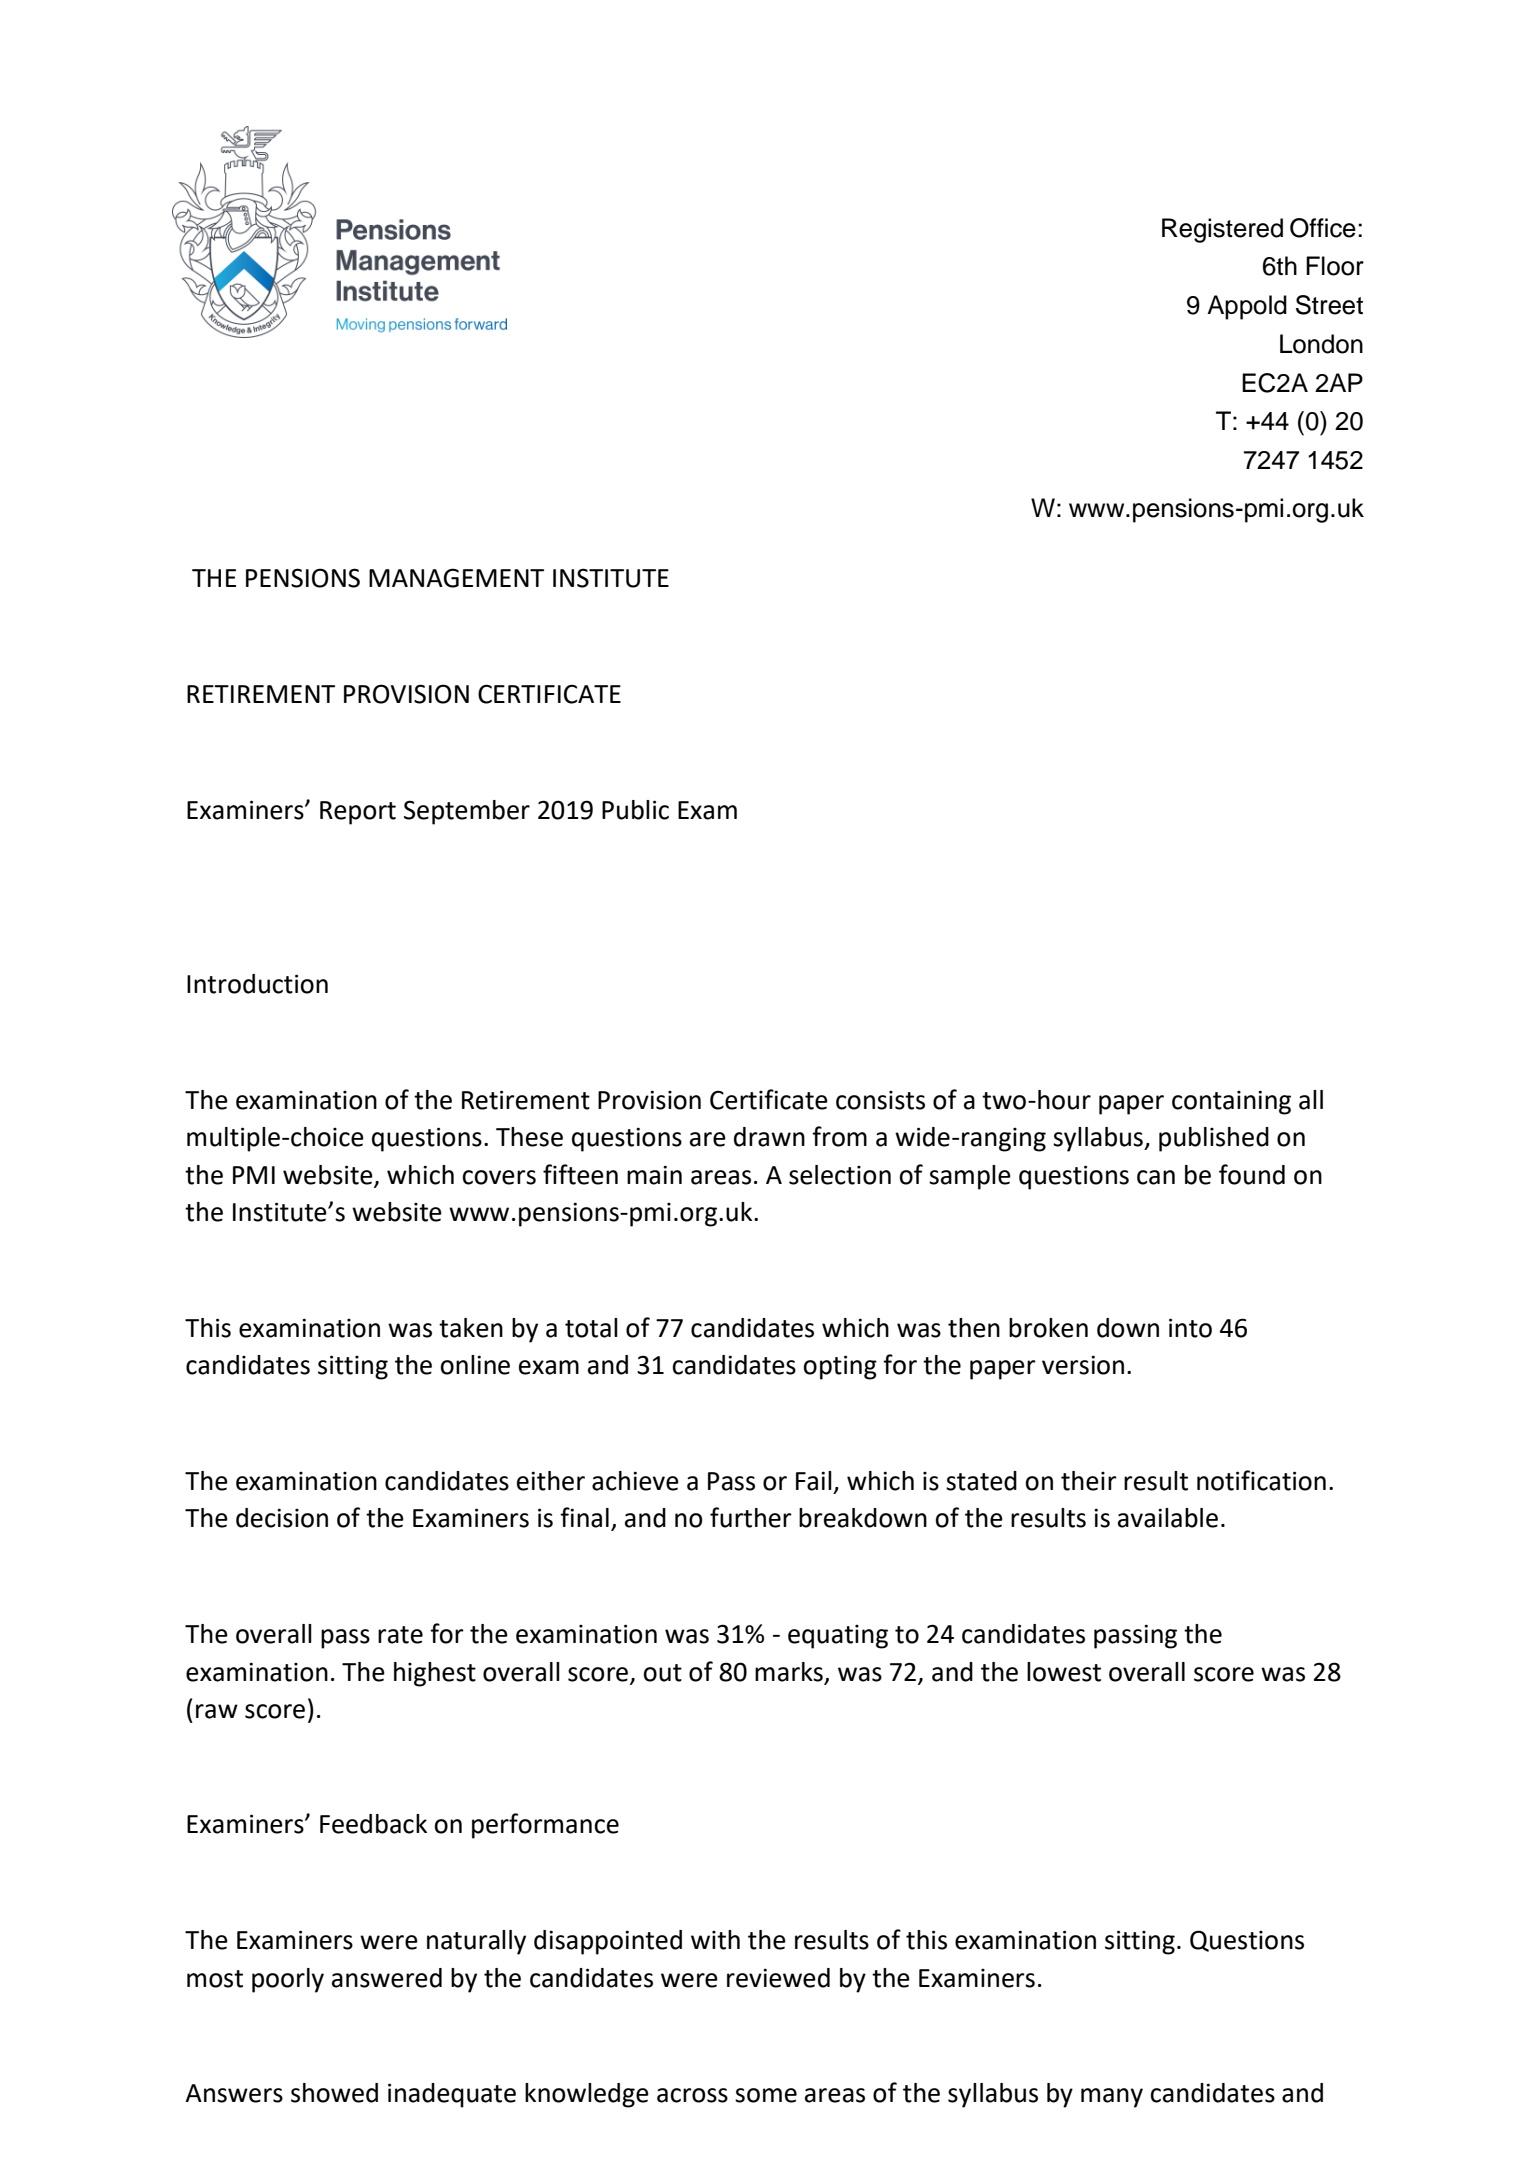 The height and width of the page is (2171, 1536). What do you see at coordinates (1329, 305) in the page?
I see `Street` at bounding box center [1329, 305].
